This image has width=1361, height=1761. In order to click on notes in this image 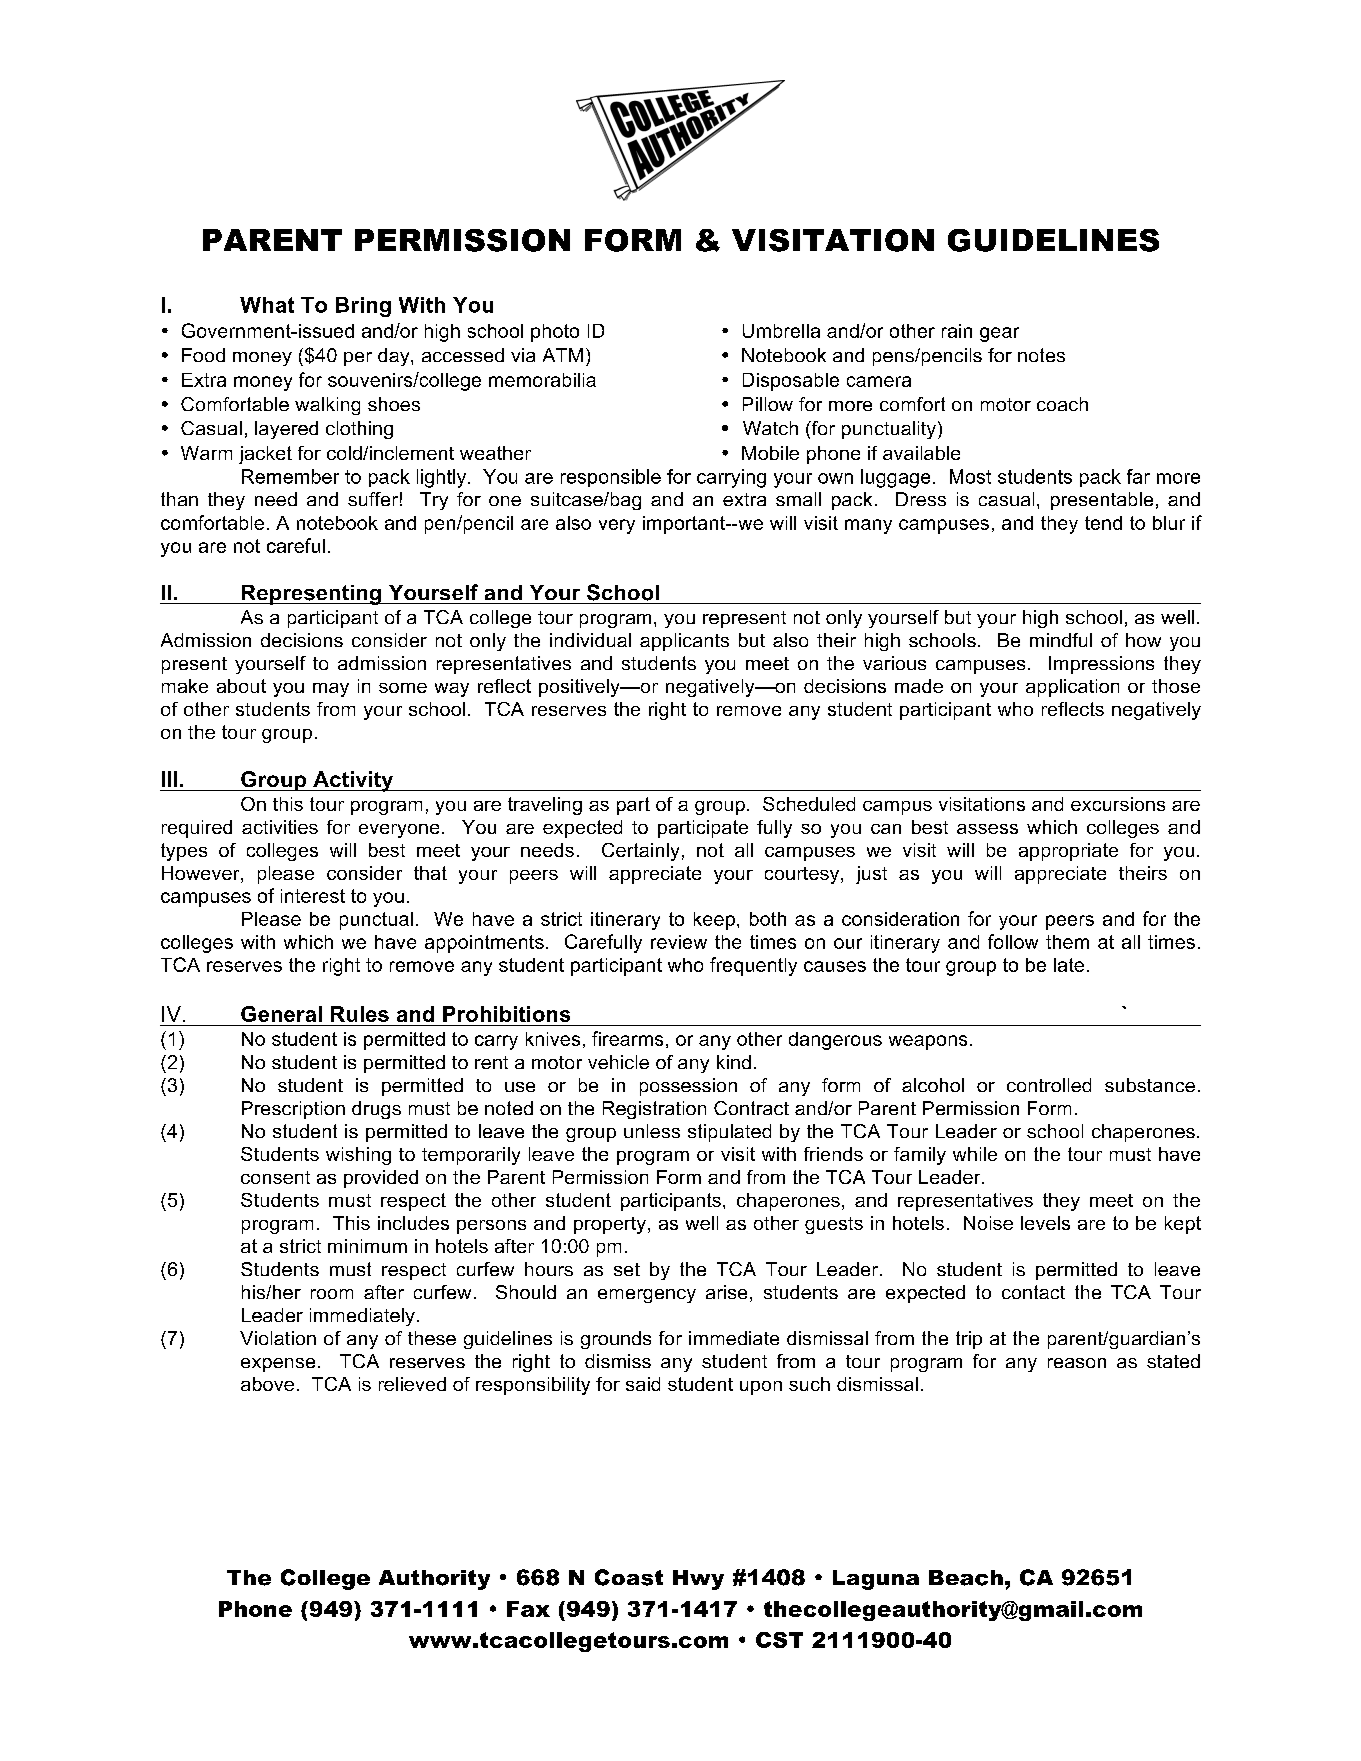, I will do `click(1041, 355)`.
